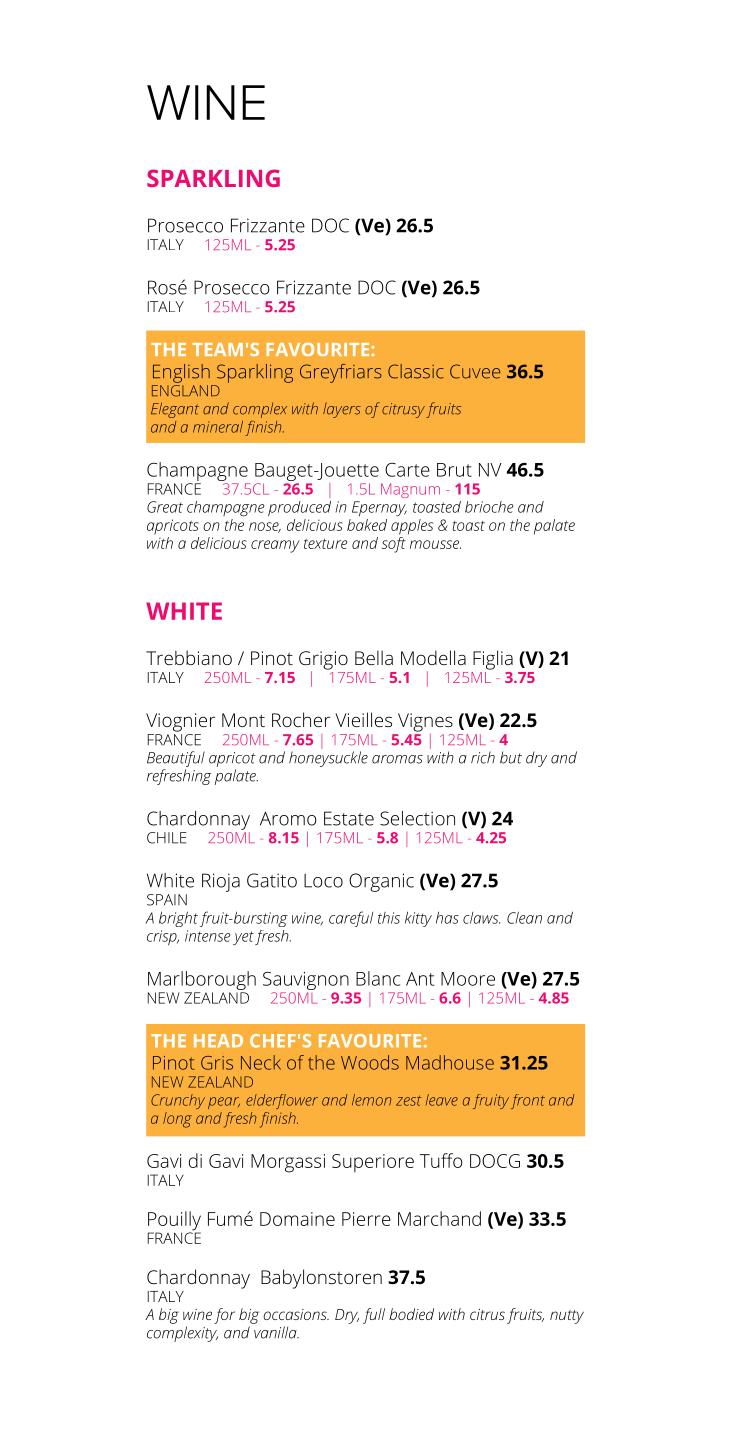 The height and width of the screenshot is (1451, 732). Describe the element at coordinates (218, 427) in the screenshot. I see `mineral` at that location.
